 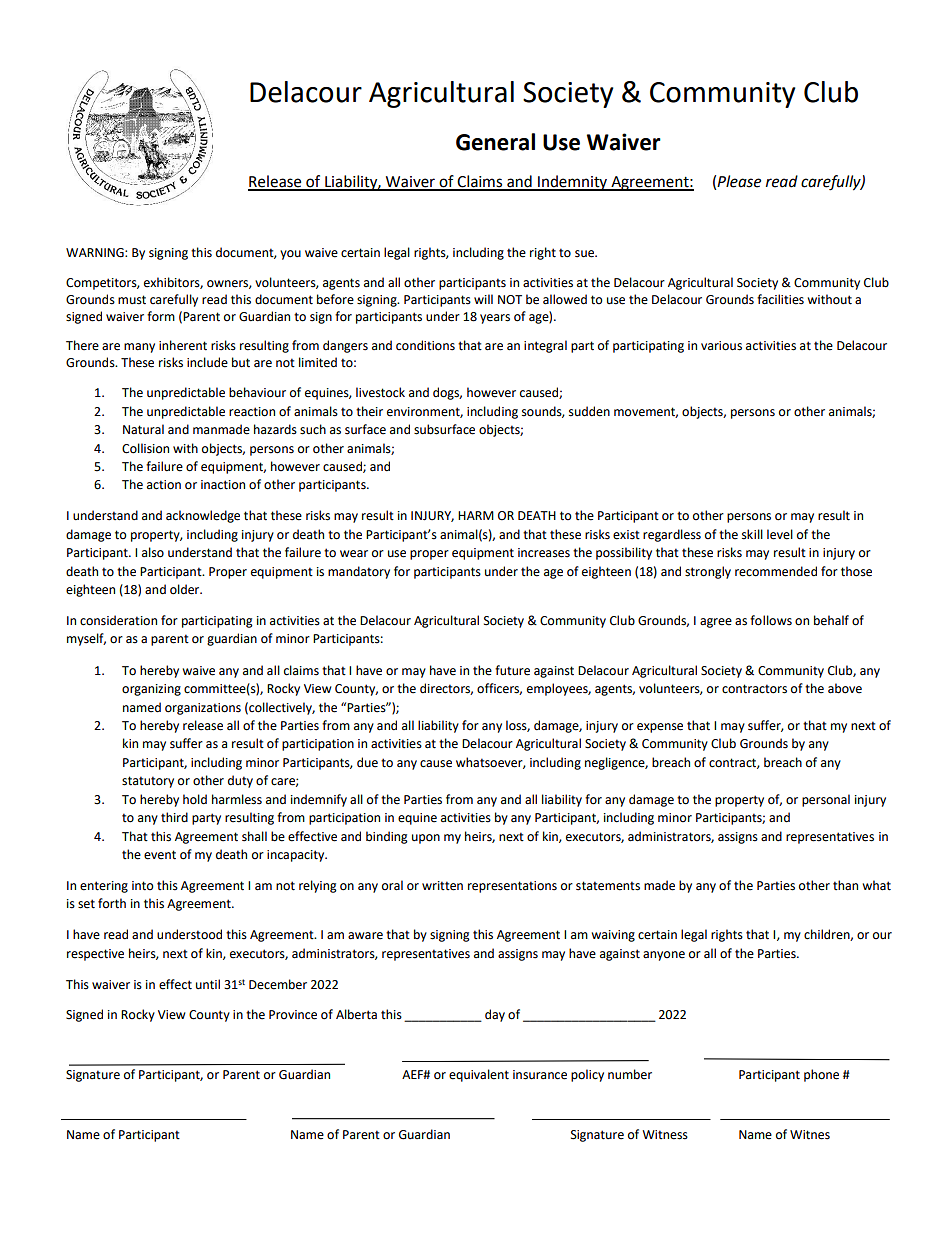 I want to click on skill, so click(x=752, y=534).
